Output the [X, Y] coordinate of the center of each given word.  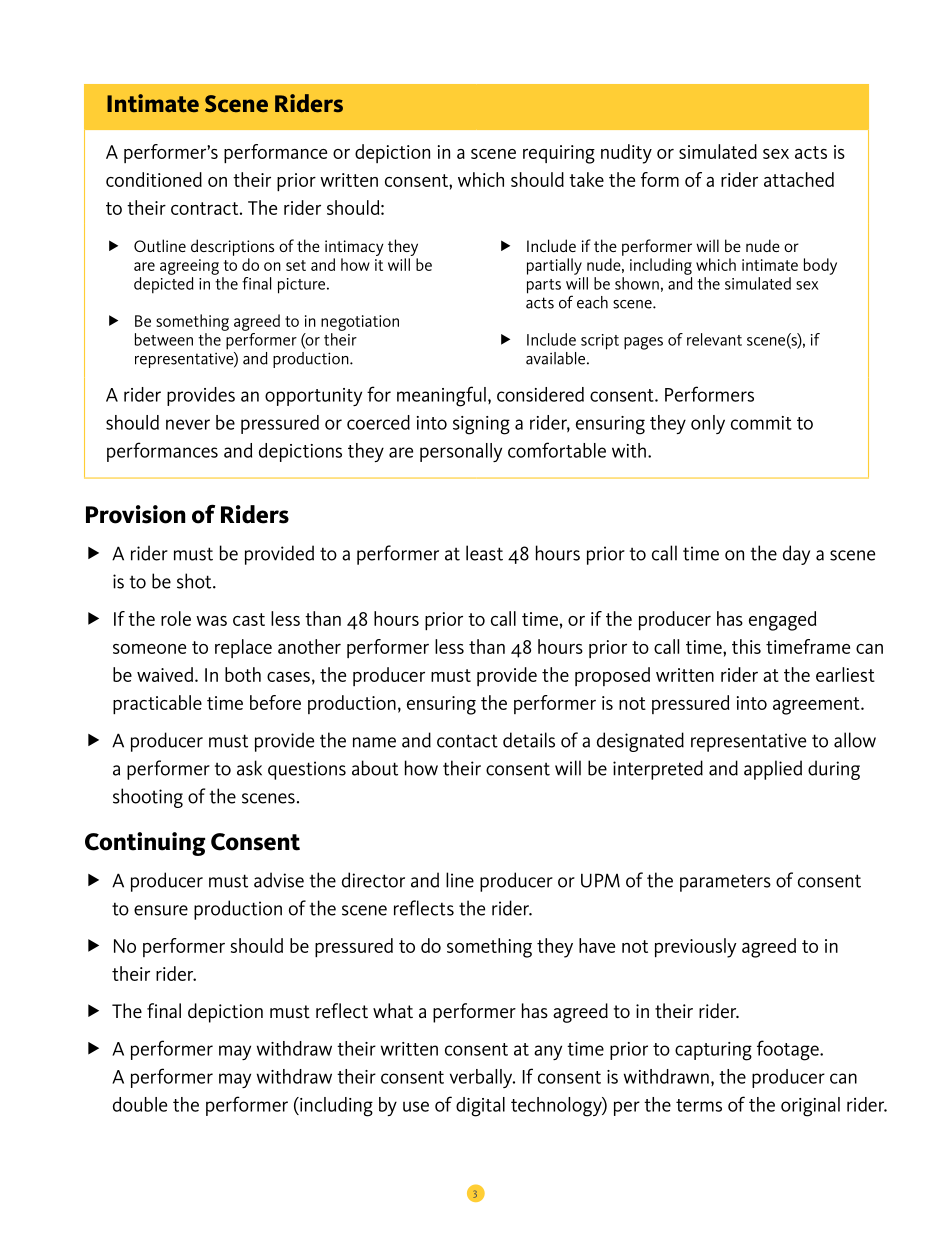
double [140, 1104]
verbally [482, 1078]
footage [789, 1050]
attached [799, 179]
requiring [559, 154]
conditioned [154, 179]
